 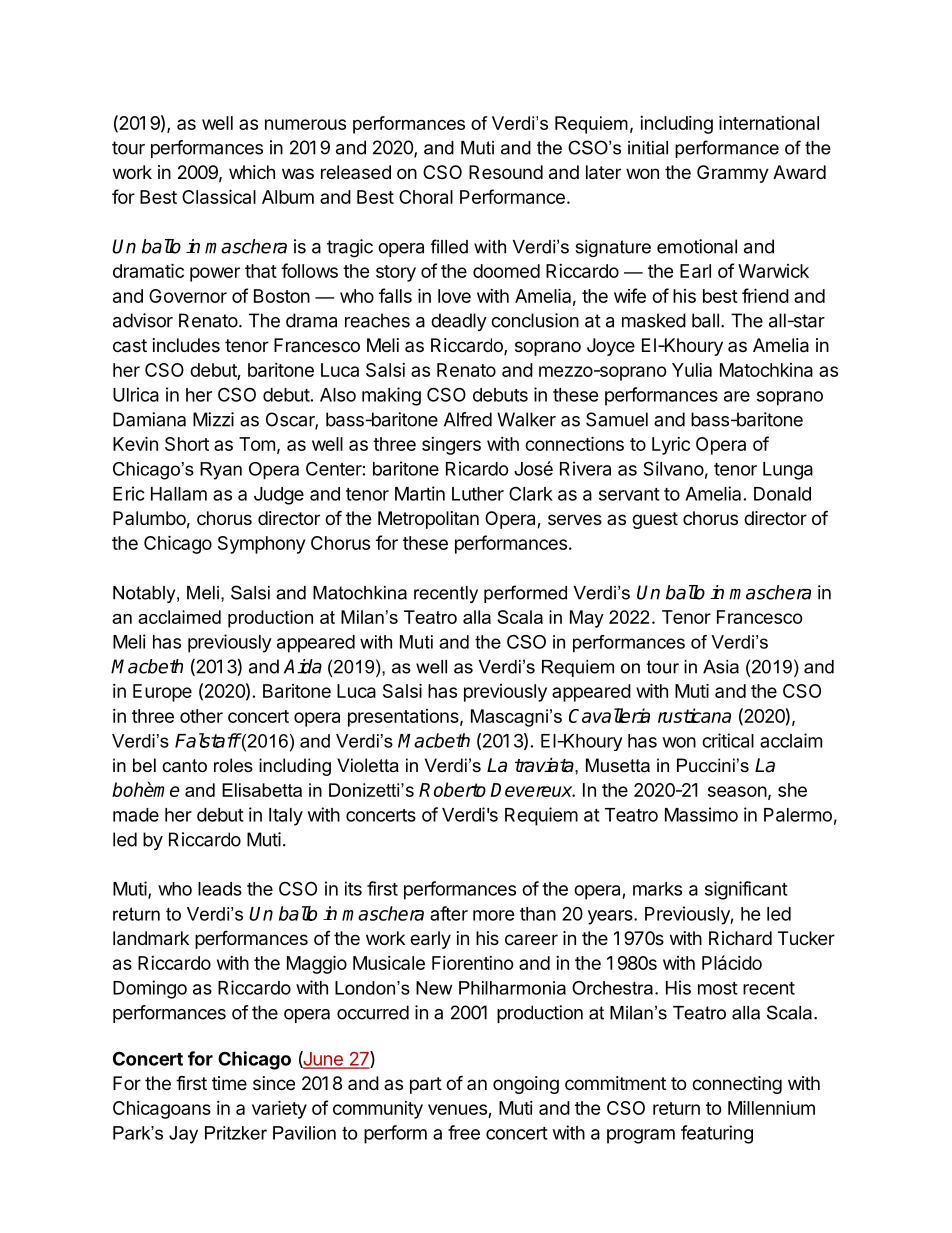 What do you see at coordinates (506, 172) in the screenshot?
I see `Resound` at bounding box center [506, 172].
